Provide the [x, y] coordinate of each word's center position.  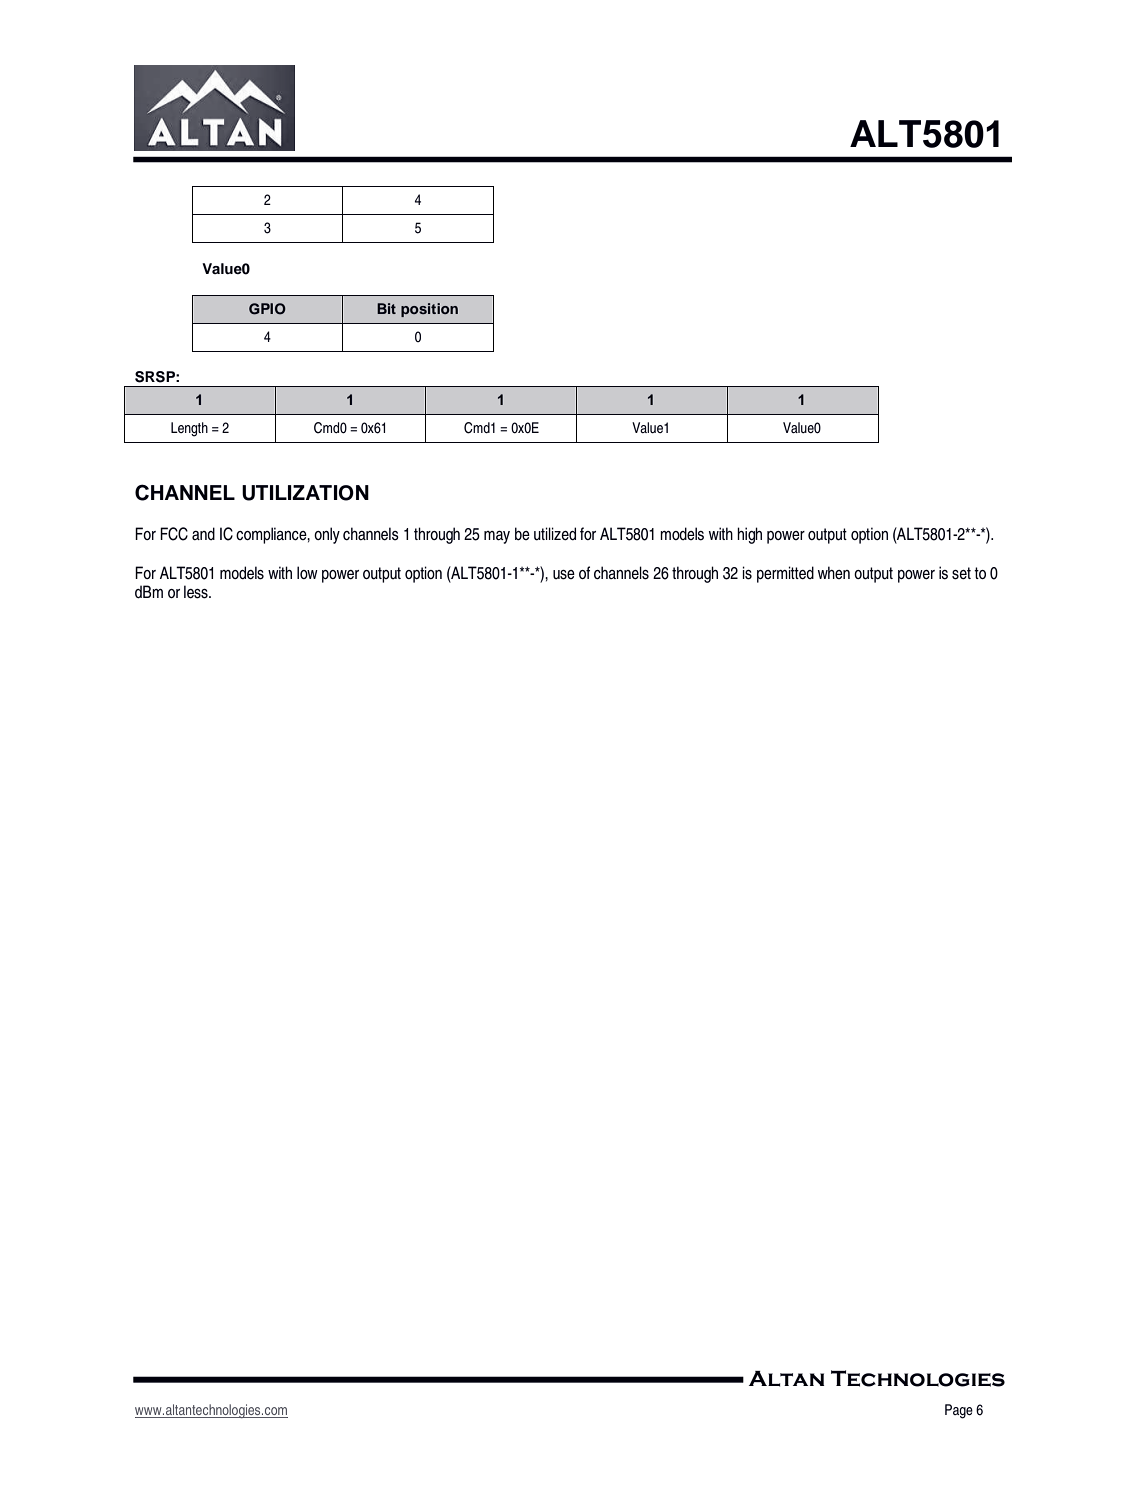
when [834, 572]
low [307, 572]
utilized [555, 534]
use [564, 575]
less [197, 592]
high [749, 535]
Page [959, 1411]
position [429, 310]
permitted [785, 574]
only [327, 535]
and [203, 533]
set [961, 573]
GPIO [267, 309]
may [497, 537]
